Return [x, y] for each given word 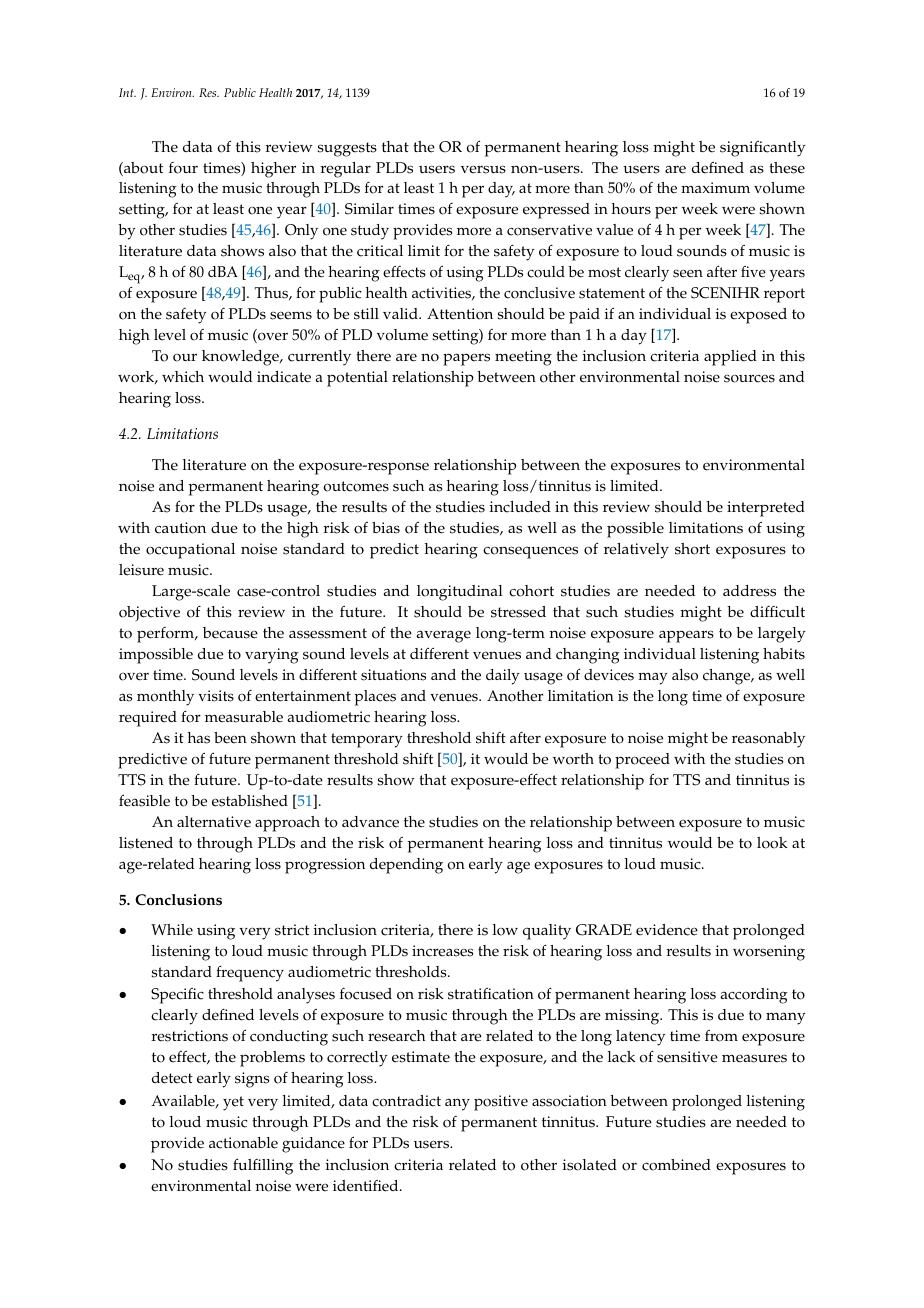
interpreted [766, 509]
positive [501, 1103]
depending [406, 866]
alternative [214, 822]
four [183, 168]
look [772, 843]
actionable [243, 1143]
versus [483, 169]
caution [180, 528]
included [520, 507]
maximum [715, 187]
